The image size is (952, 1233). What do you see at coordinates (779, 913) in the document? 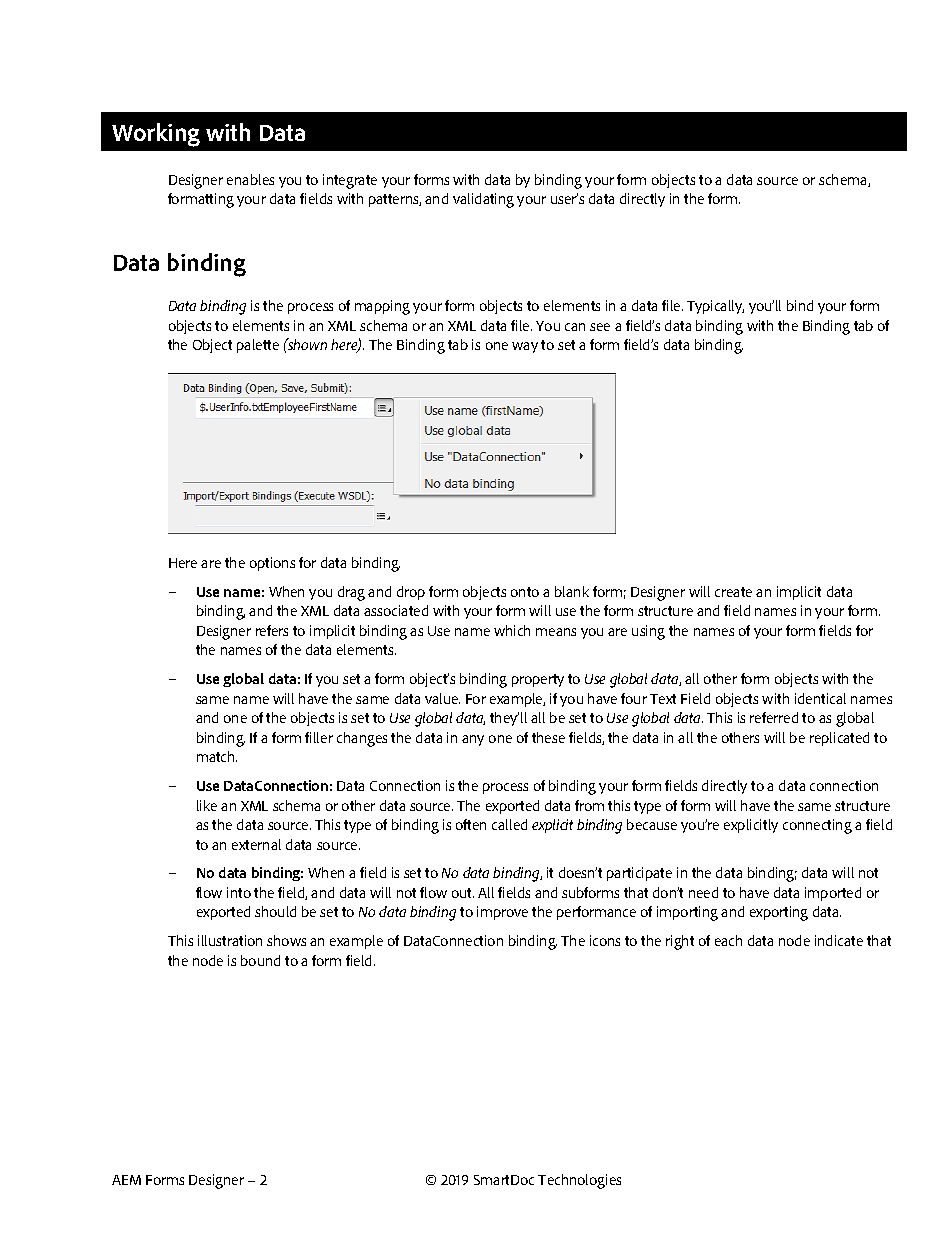
I see `exporting` at bounding box center [779, 913].
